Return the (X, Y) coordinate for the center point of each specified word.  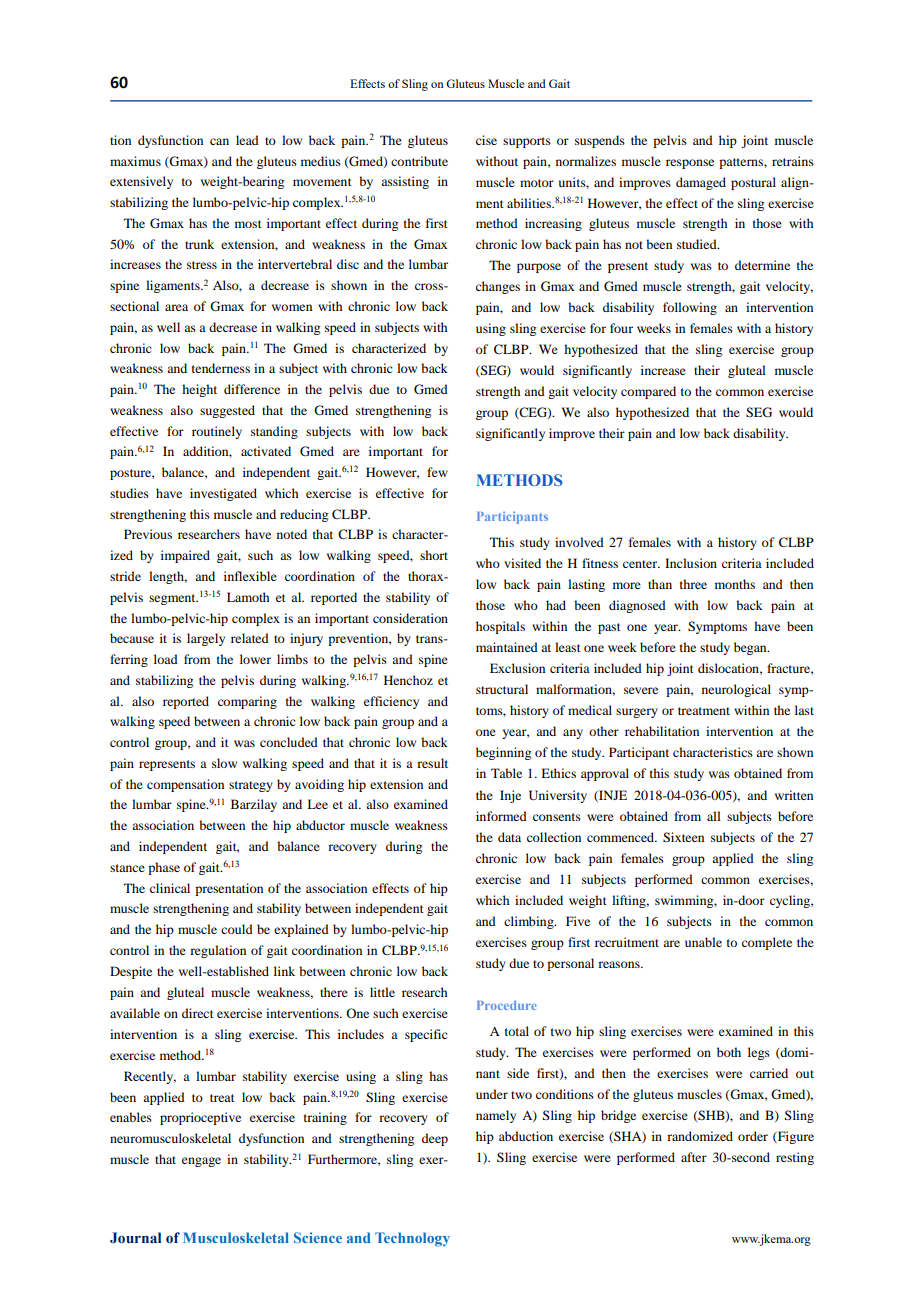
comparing (247, 702)
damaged (701, 183)
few (437, 472)
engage (201, 1162)
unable (703, 942)
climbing (530, 922)
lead (247, 140)
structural (502, 689)
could (237, 929)
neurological (736, 690)
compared (648, 392)
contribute (419, 161)
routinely (217, 432)
